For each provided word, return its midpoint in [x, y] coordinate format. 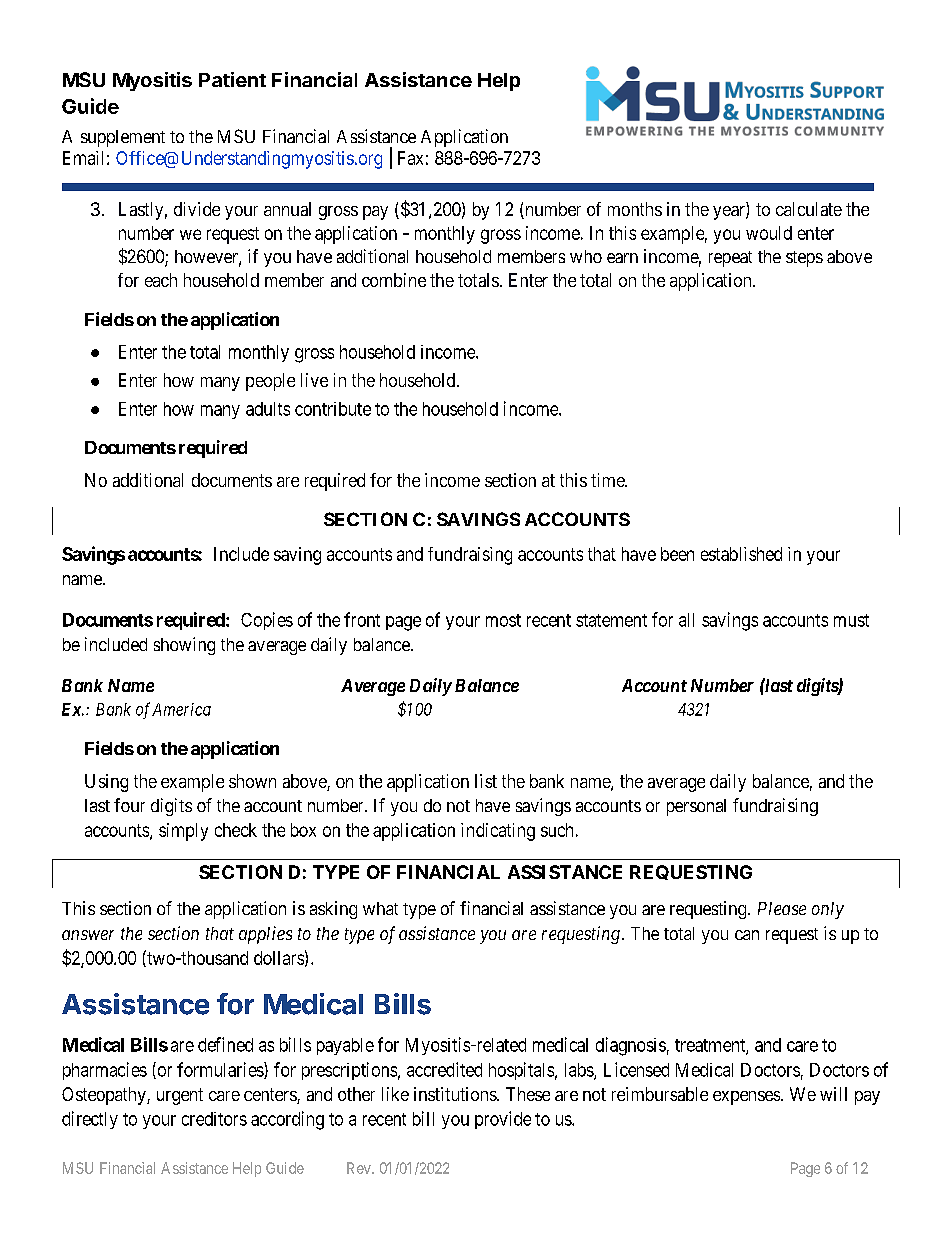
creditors [214, 1119]
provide [503, 1120]
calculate [809, 209]
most [503, 620]
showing [184, 646]
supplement [123, 138]
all [686, 620]
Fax [410, 158]
